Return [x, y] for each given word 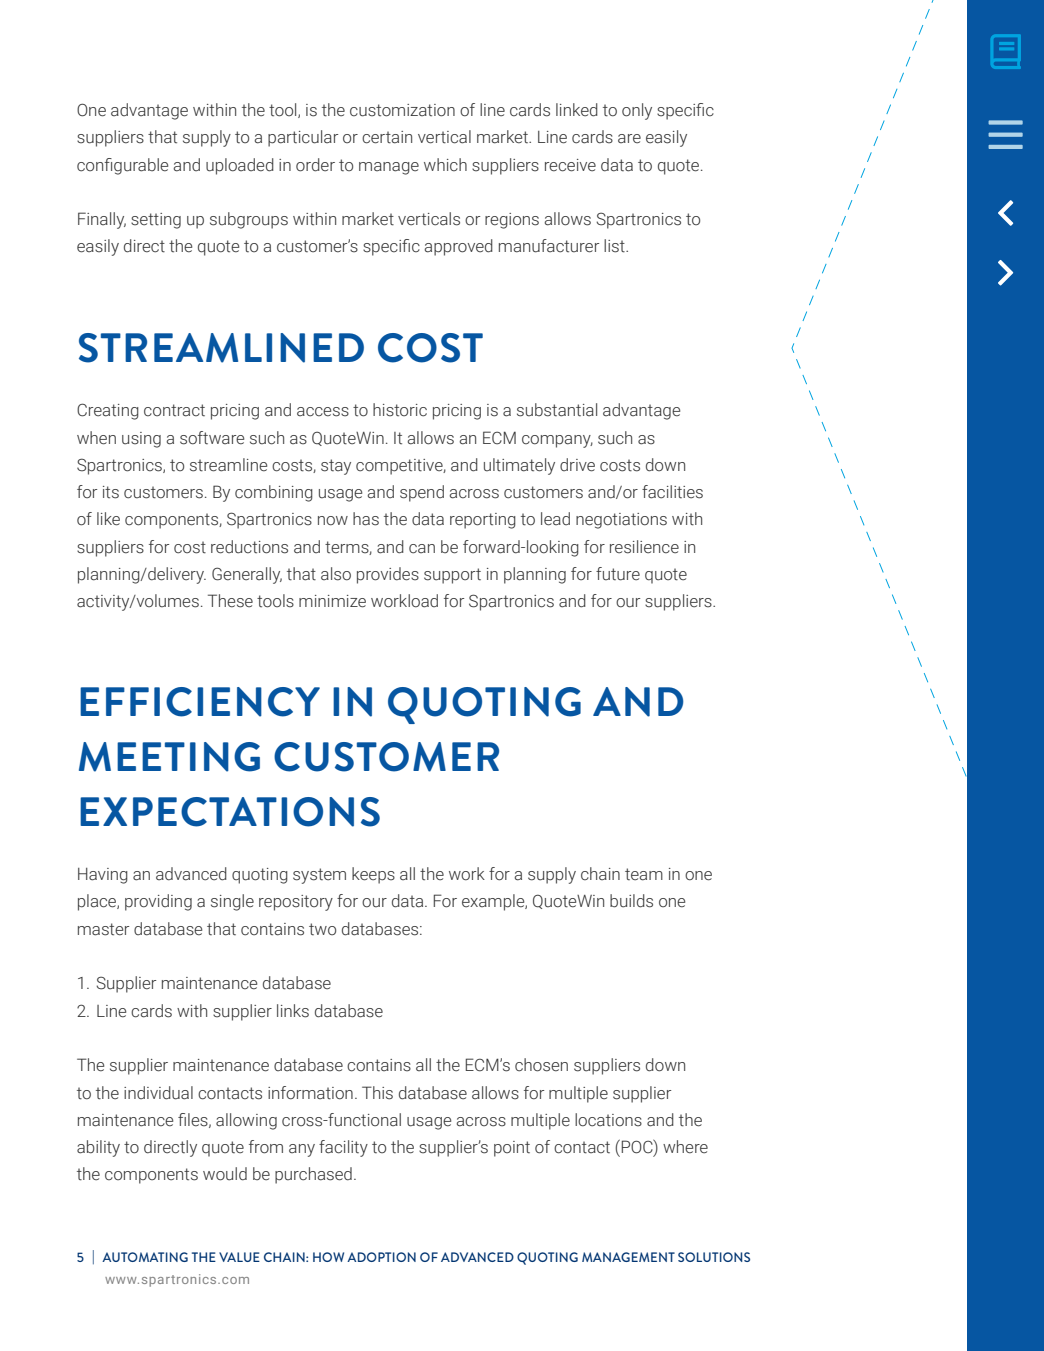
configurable [122, 166]
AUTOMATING [145, 1257]
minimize [332, 601]
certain [387, 137]
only [637, 111]
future [618, 574]
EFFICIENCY [200, 702]
